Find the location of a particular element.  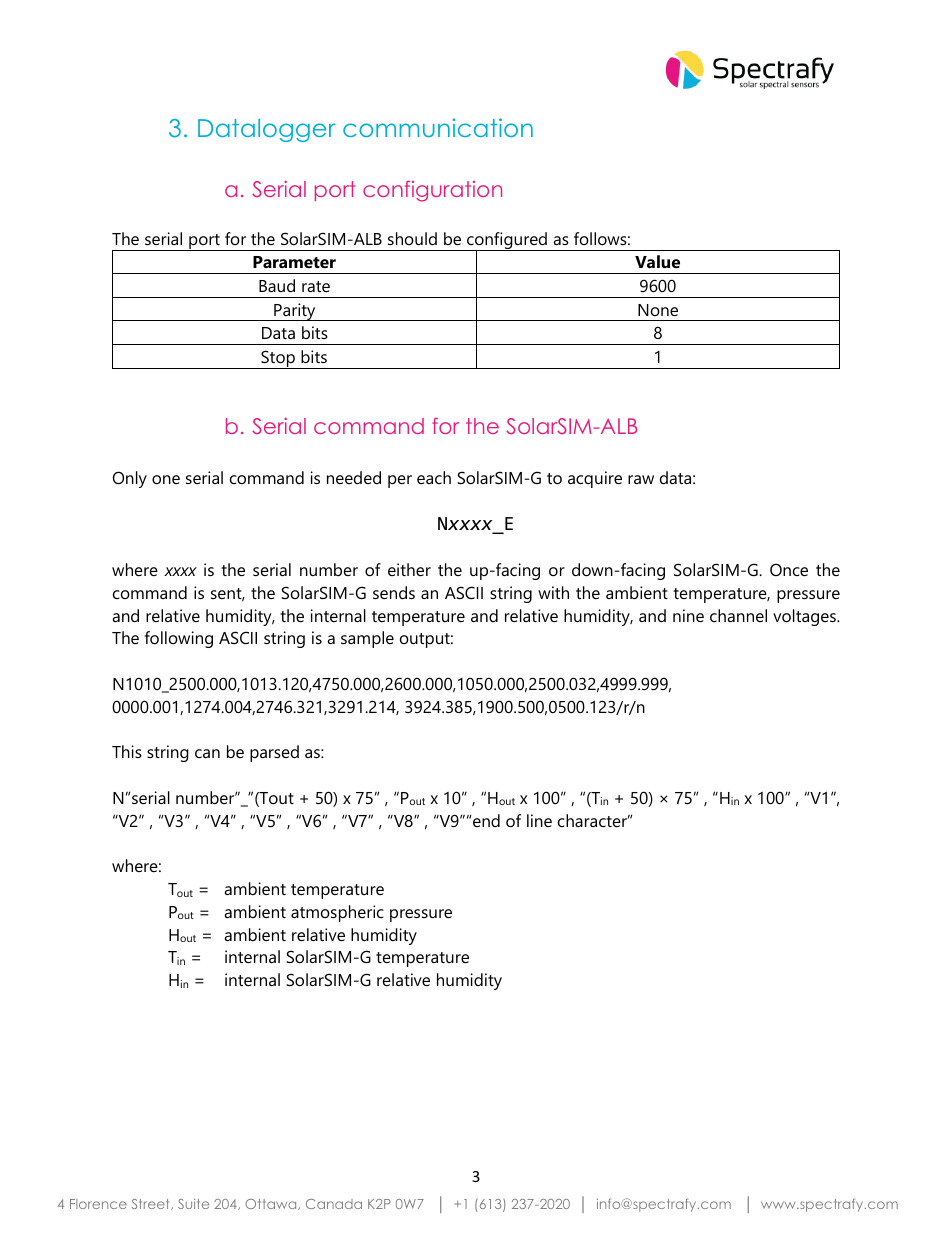

sample is located at coordinates (367, 639).
